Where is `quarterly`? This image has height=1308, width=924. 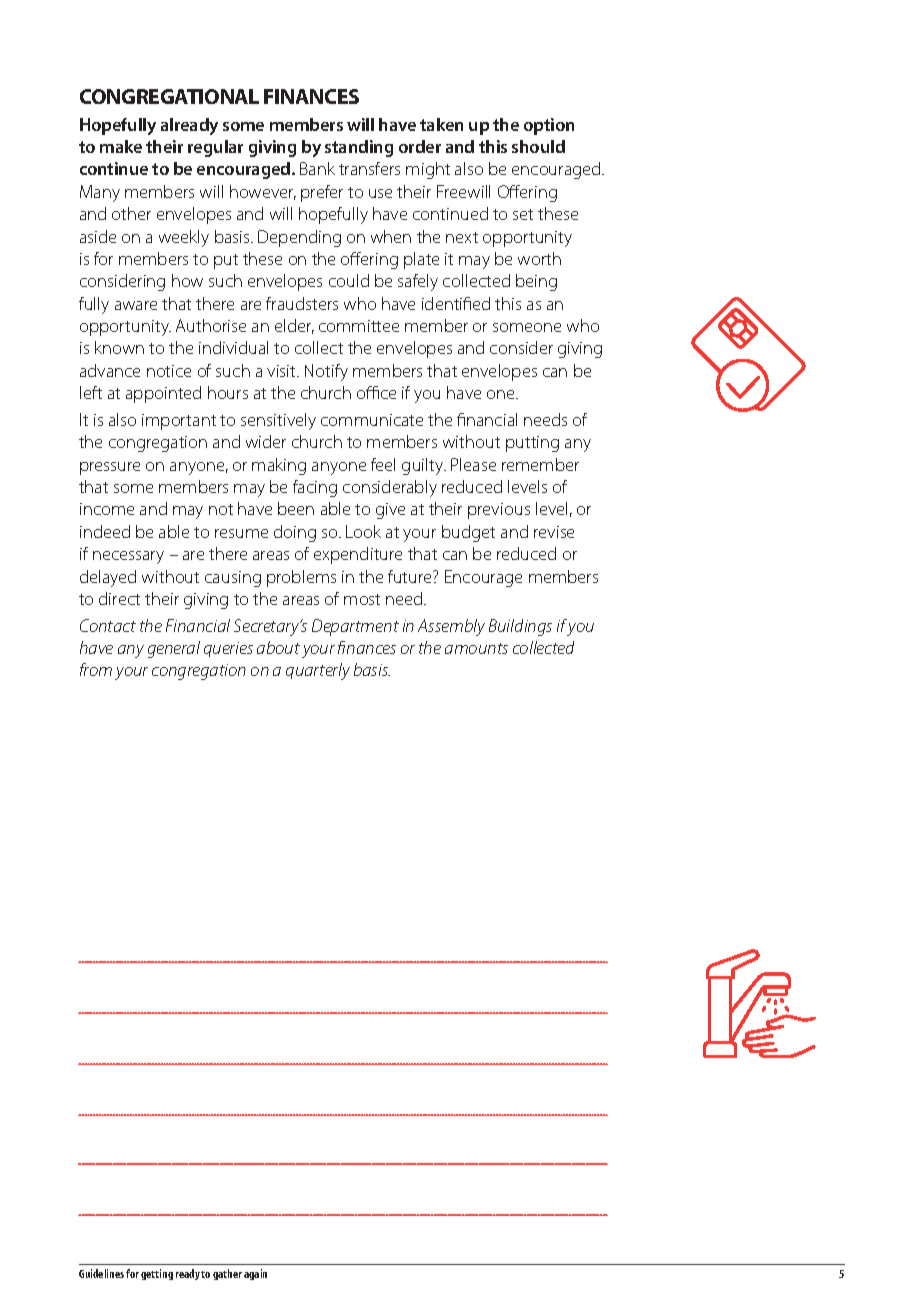 quarterly is located at coordinates (318, 671).
